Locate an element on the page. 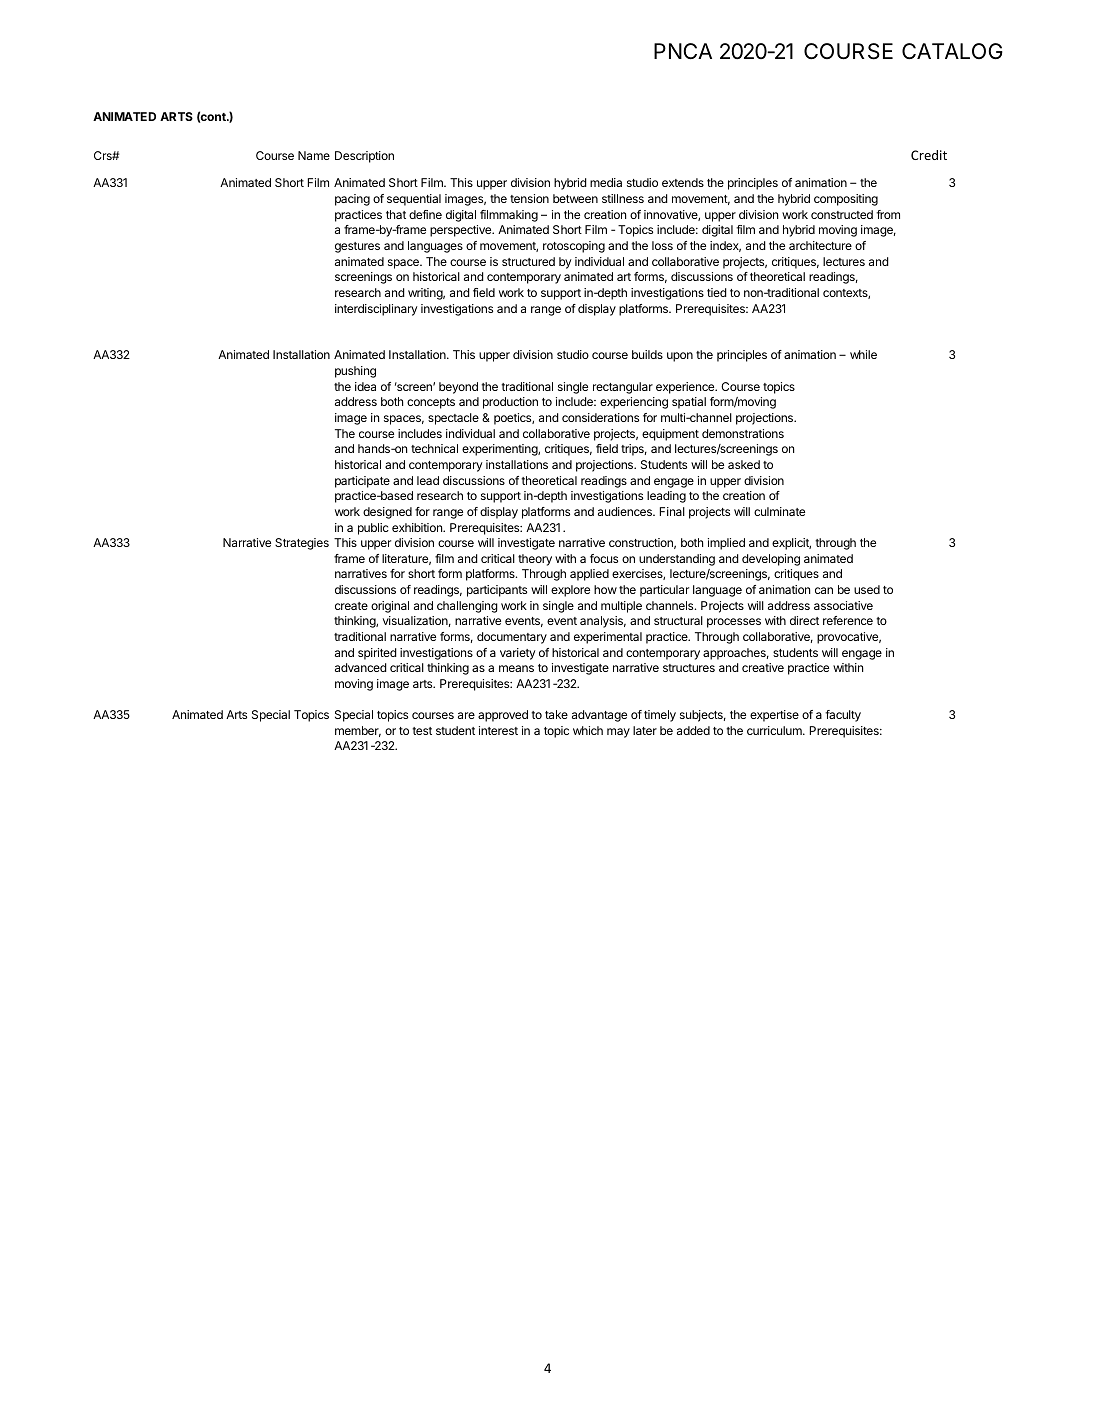 This document has width=1097, height=1419. advantage is located at coordinates (599, 716).
